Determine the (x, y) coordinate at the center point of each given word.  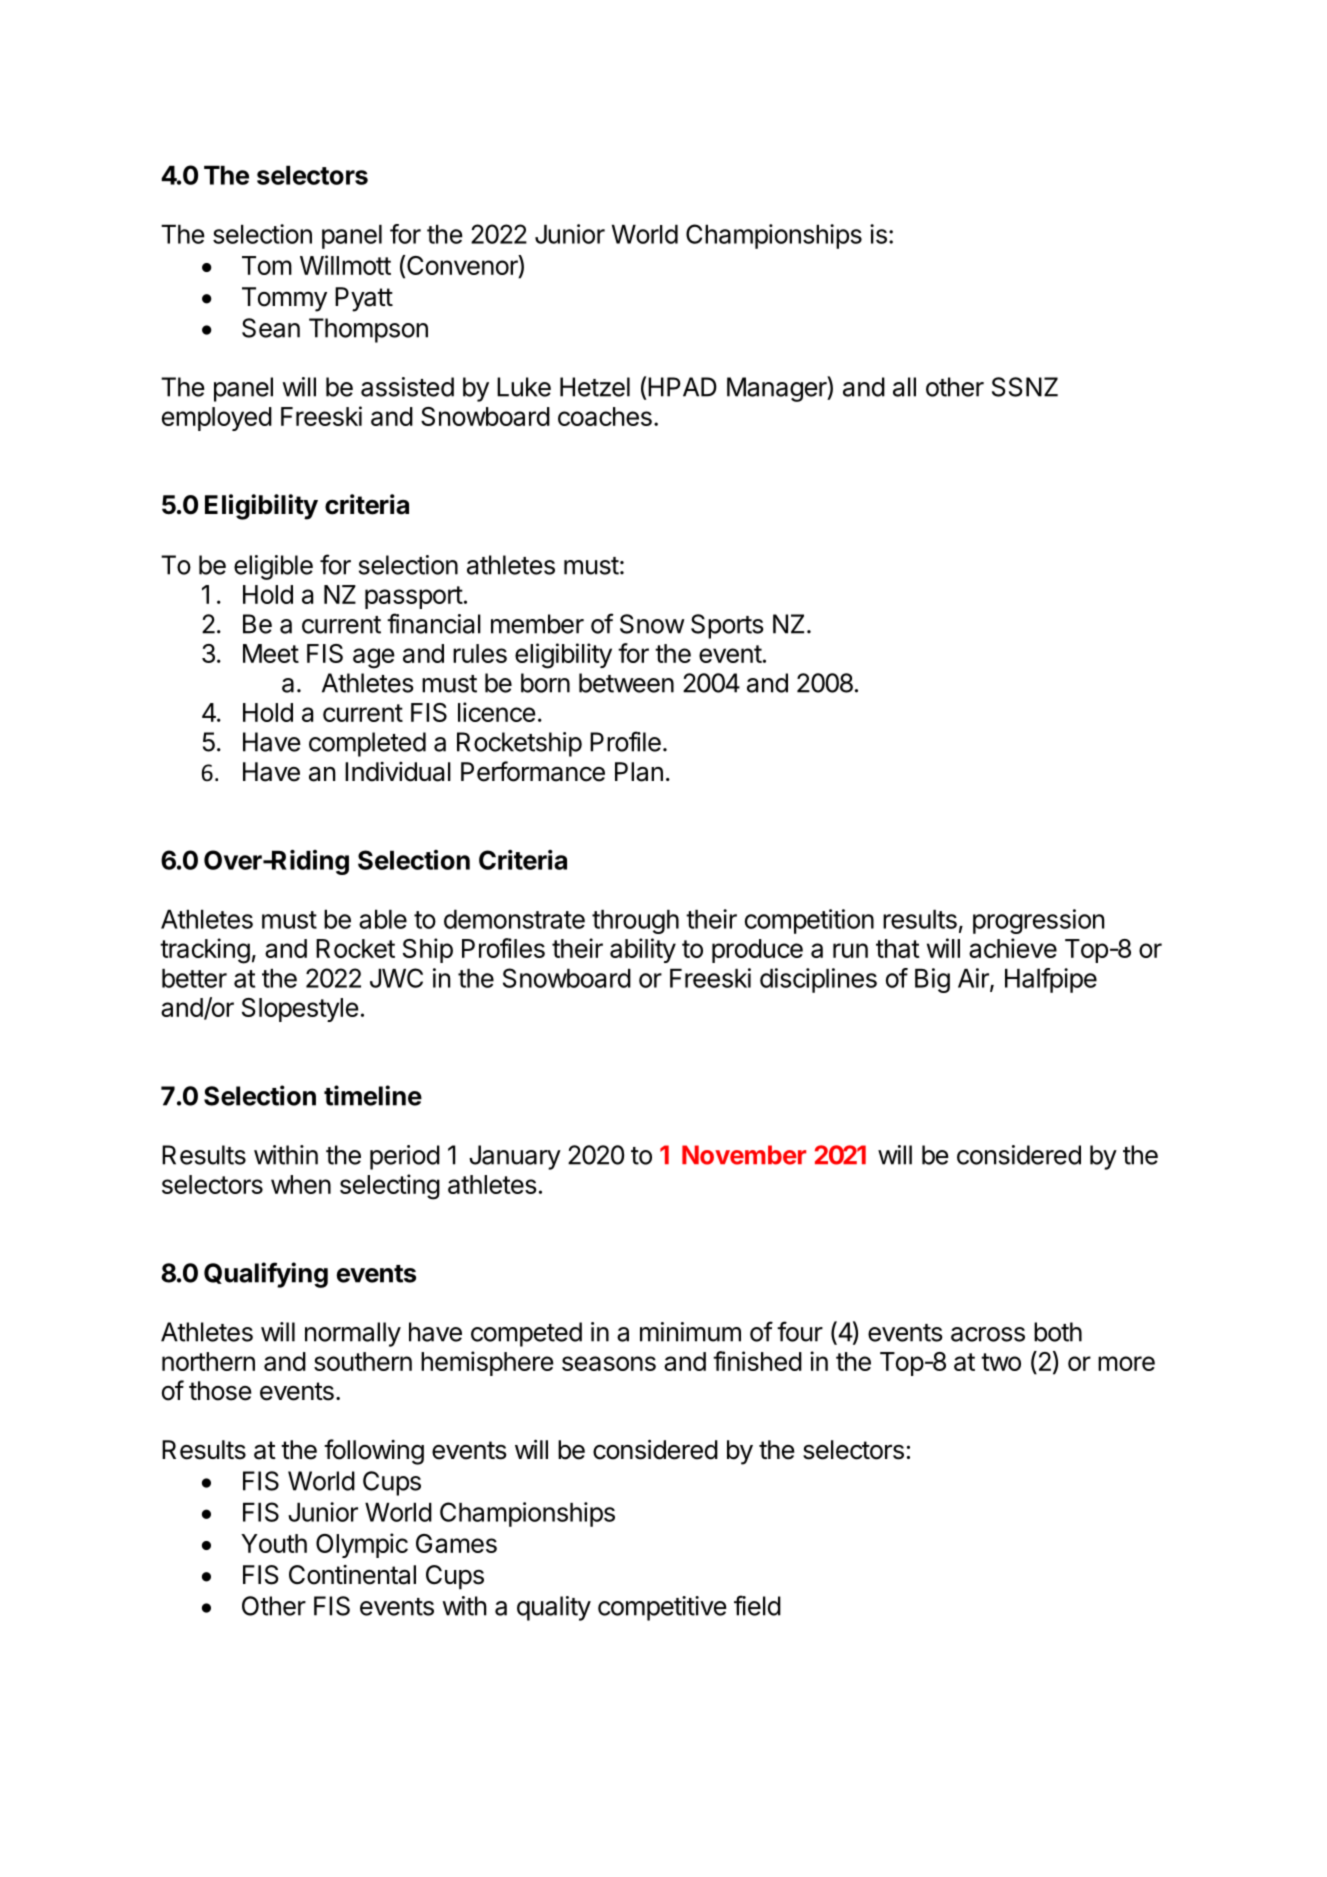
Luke (524, 387)
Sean (271, 328)
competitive (662, 1608)
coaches (605, 416)
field (757, 1605)
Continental (352, 1575)
